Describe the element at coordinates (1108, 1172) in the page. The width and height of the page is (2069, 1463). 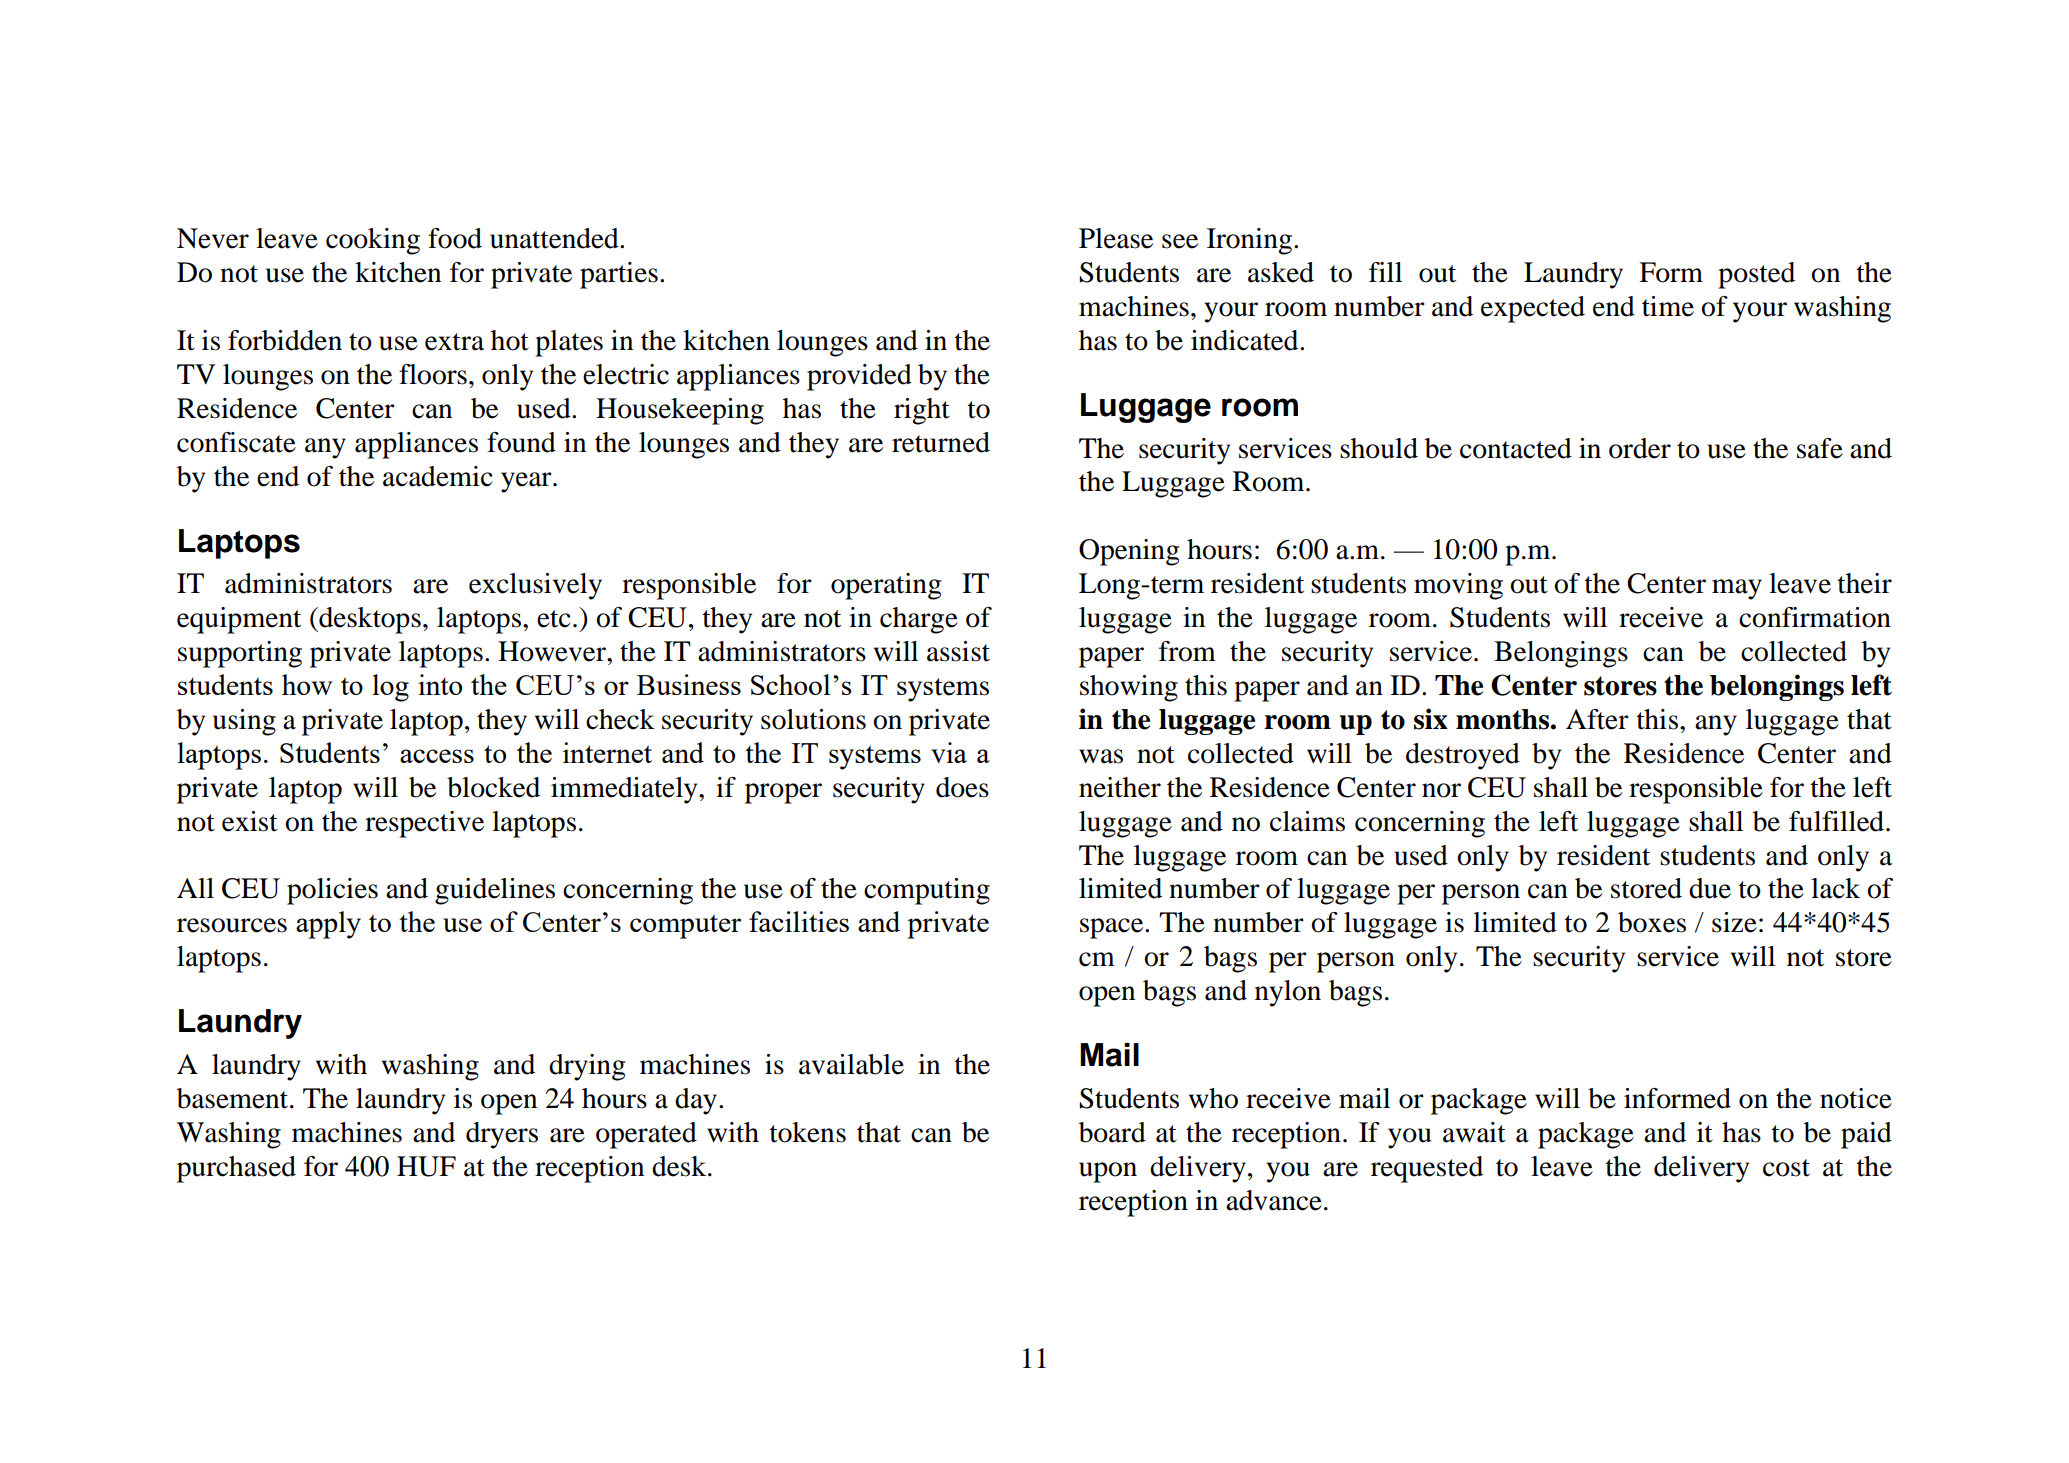
I see `upon` at that location.
